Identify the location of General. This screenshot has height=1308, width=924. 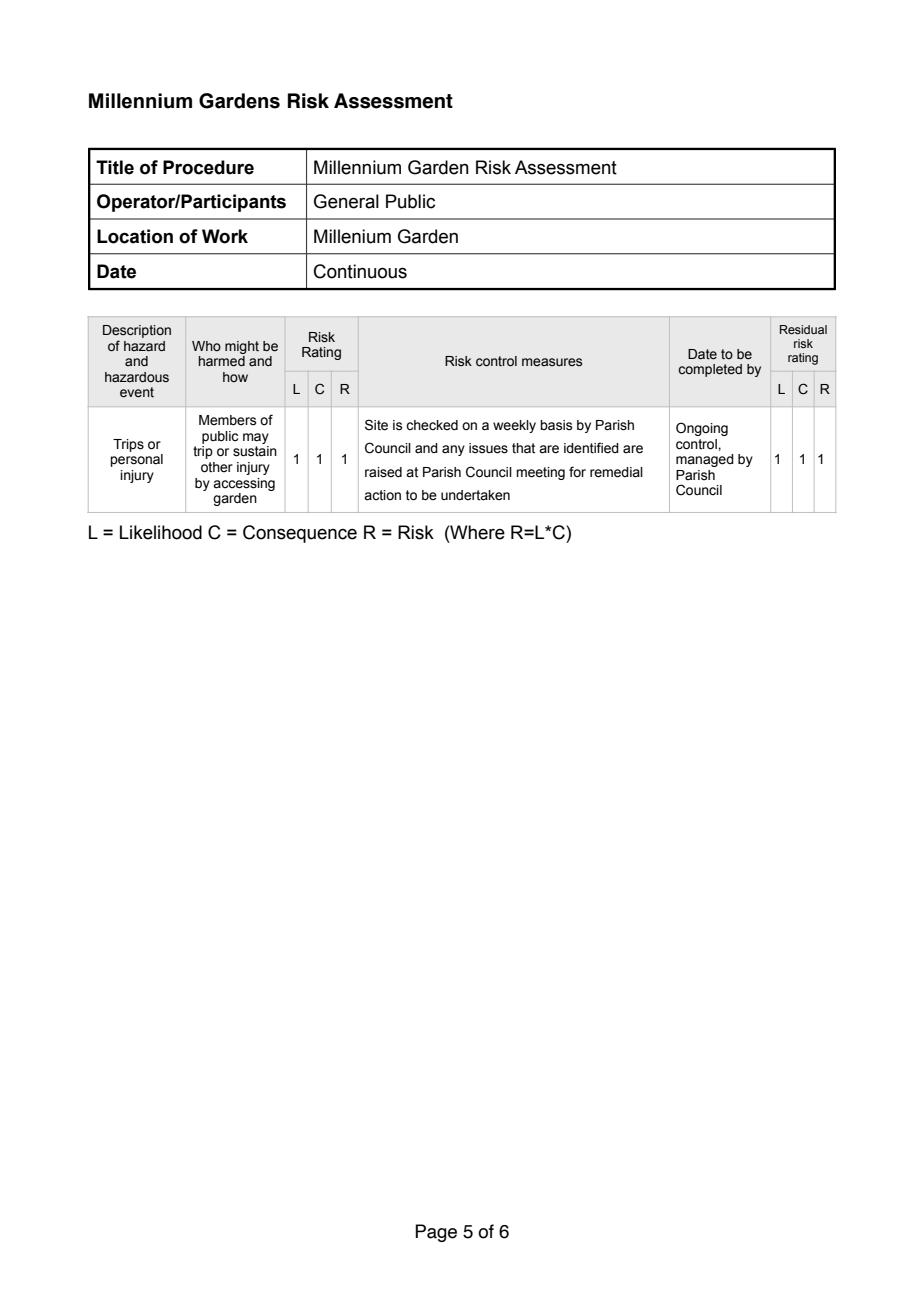
(346, 201).
